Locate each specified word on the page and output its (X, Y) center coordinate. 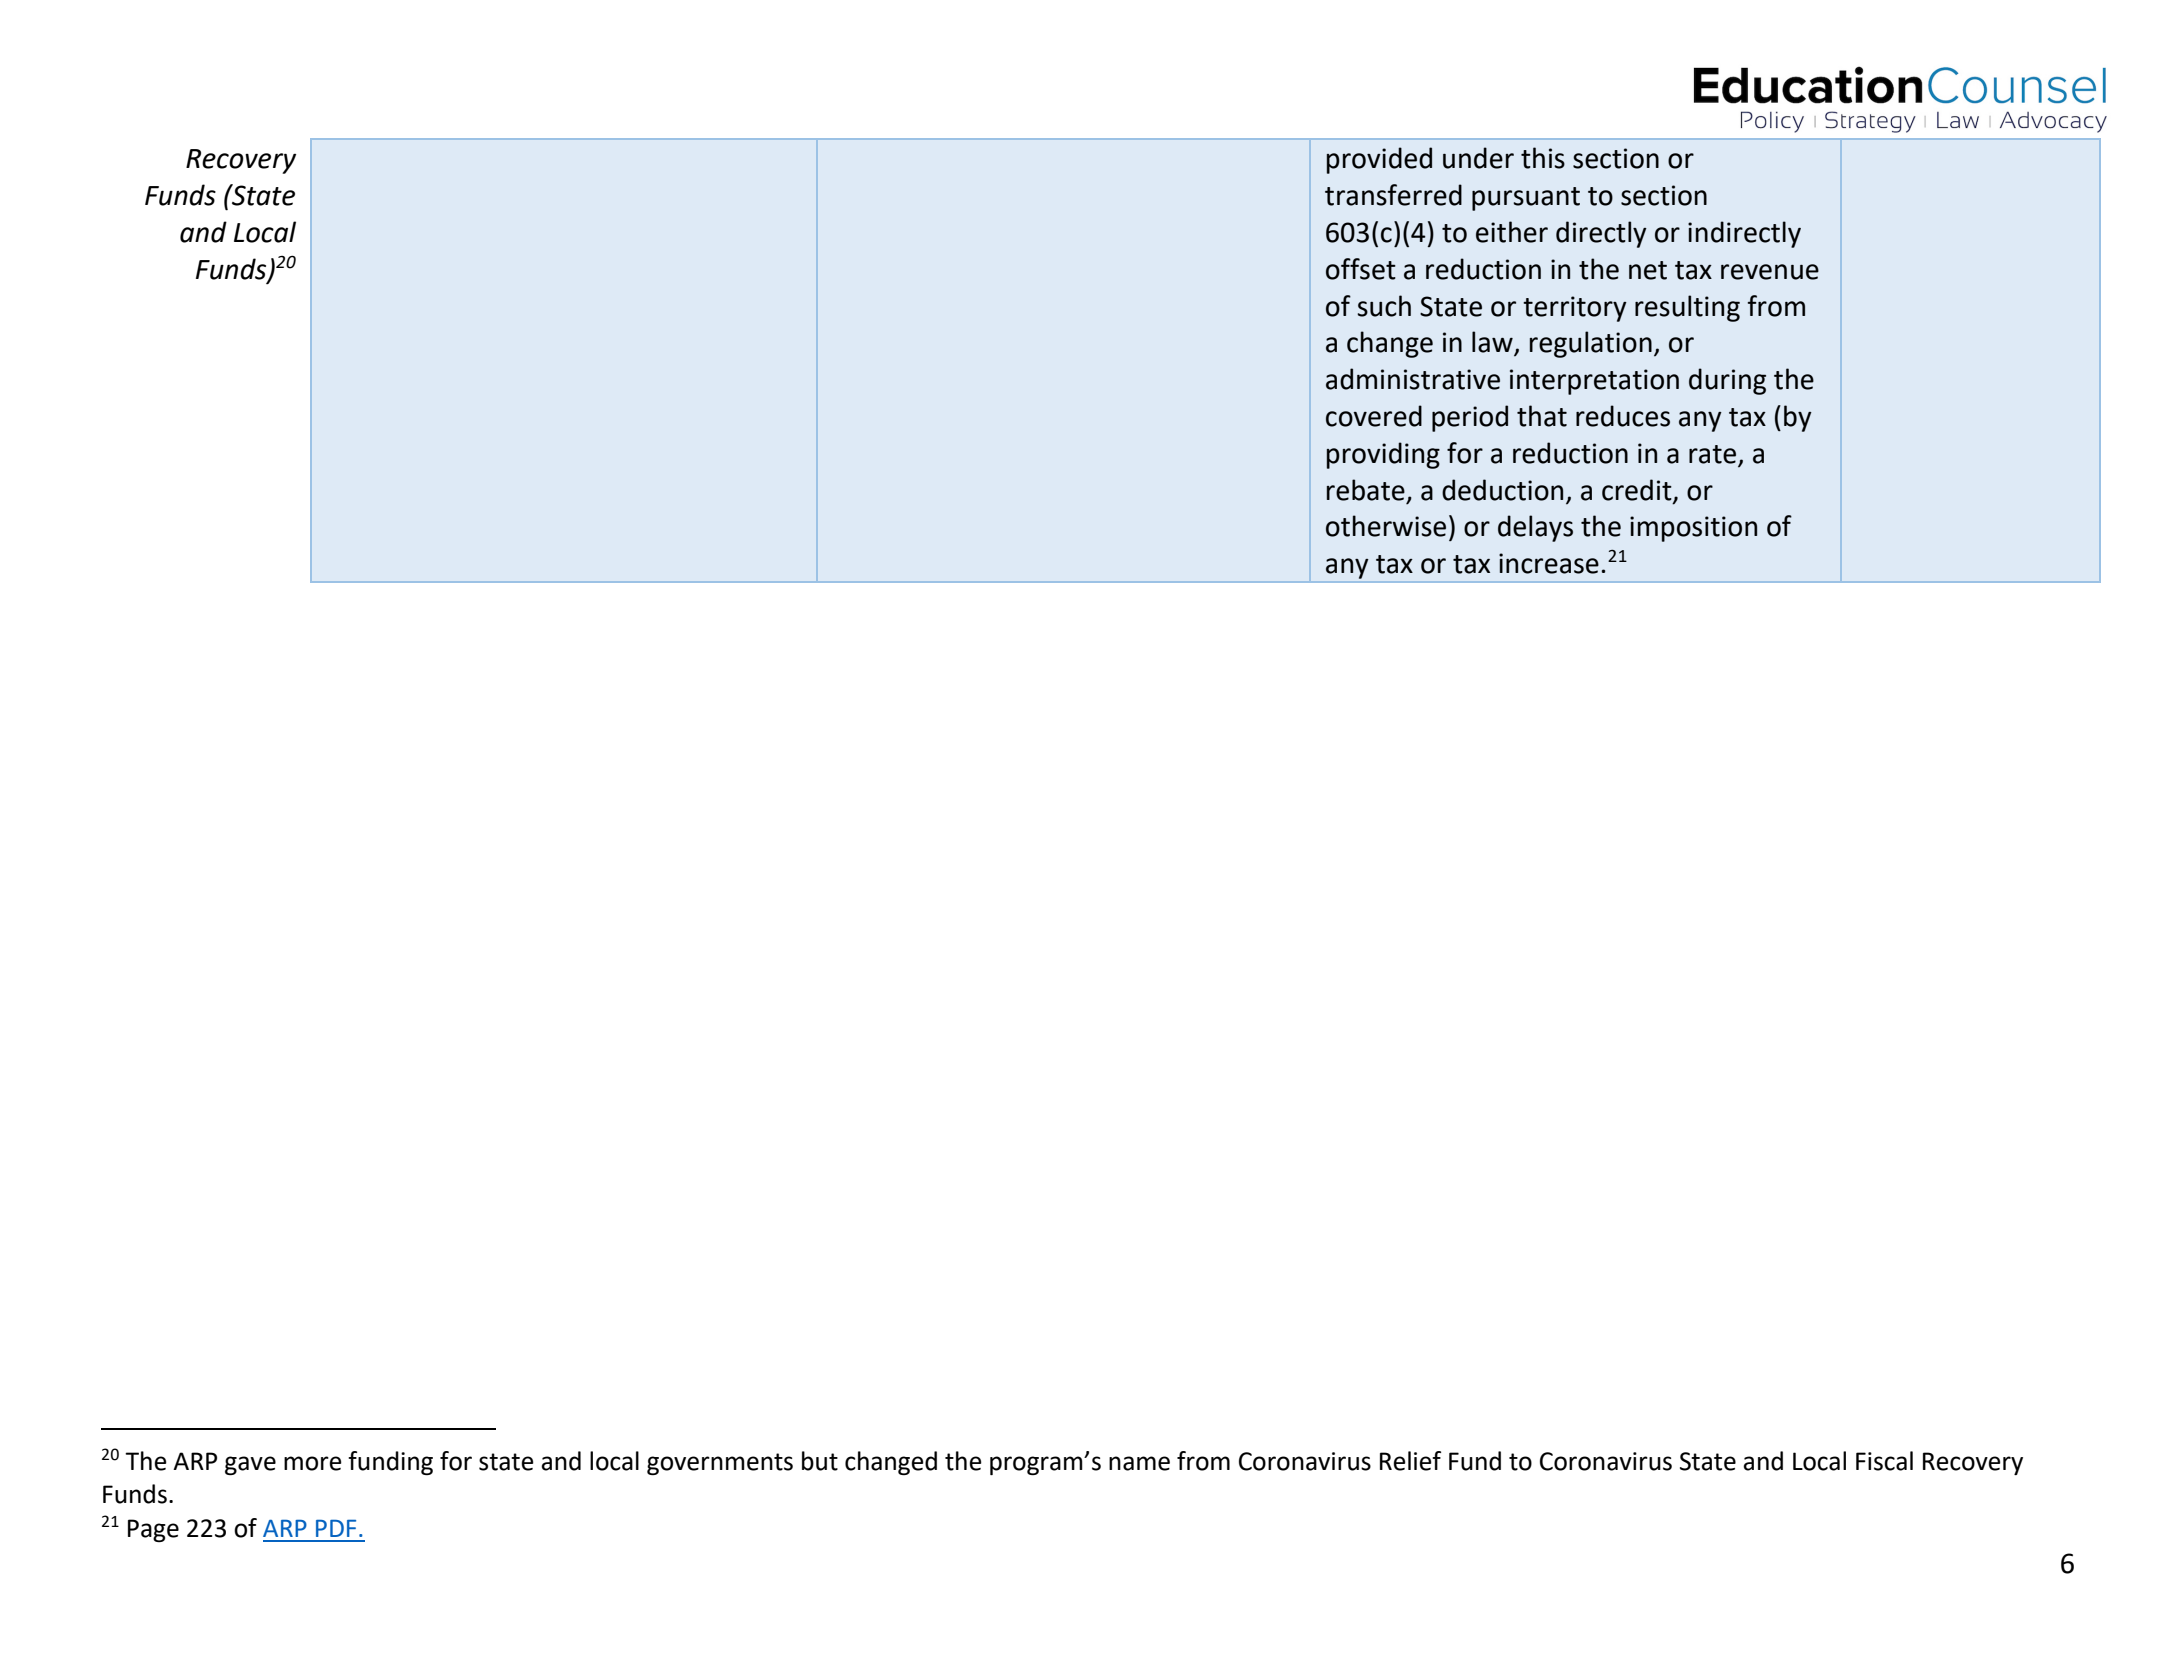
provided (1379, 160)
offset (1361, 269)
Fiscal (1884, 1461)
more (313, 1463)
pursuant (1526, 199)
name (1139, 1463)
